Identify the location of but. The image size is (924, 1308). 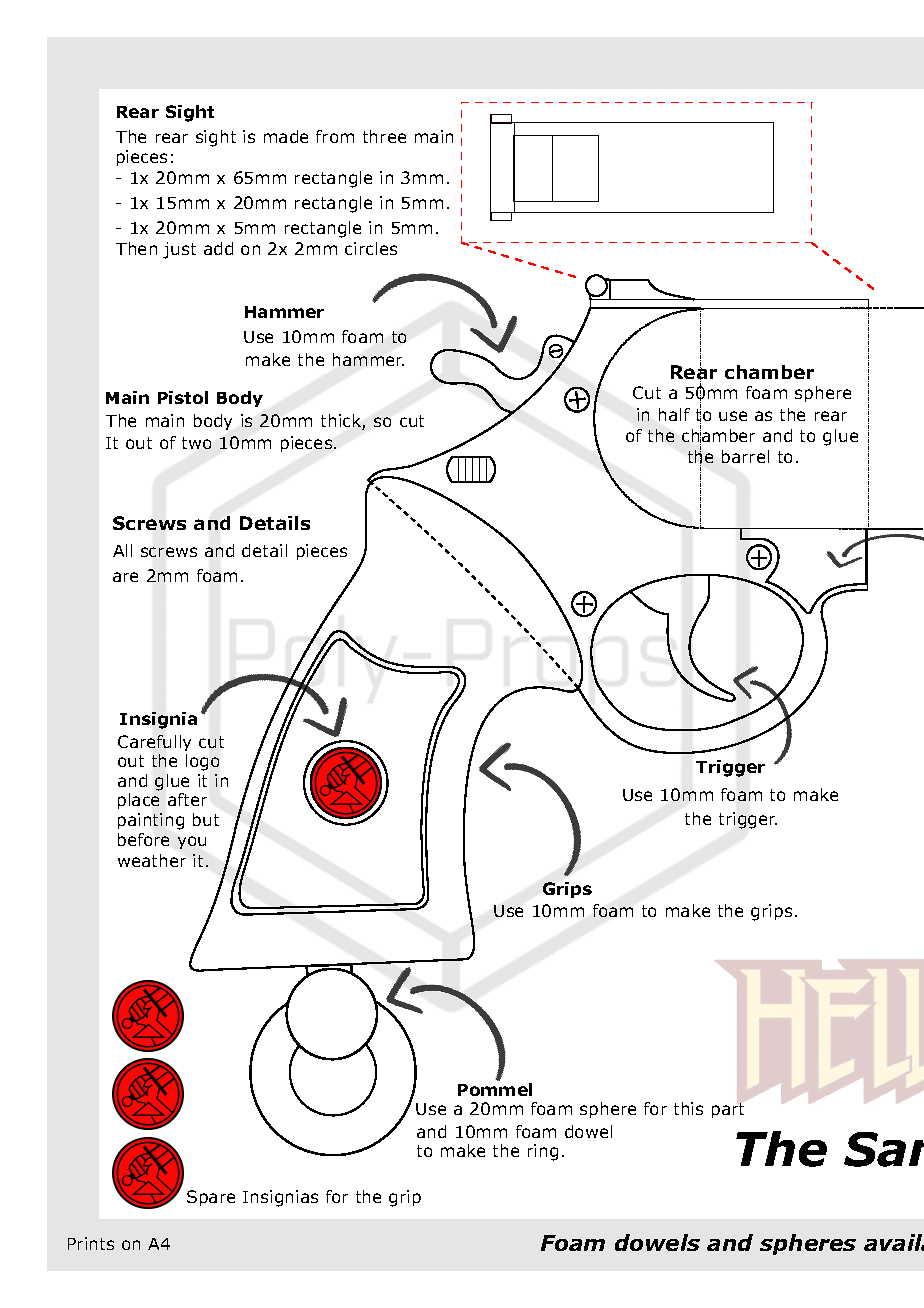
(206, 819).
